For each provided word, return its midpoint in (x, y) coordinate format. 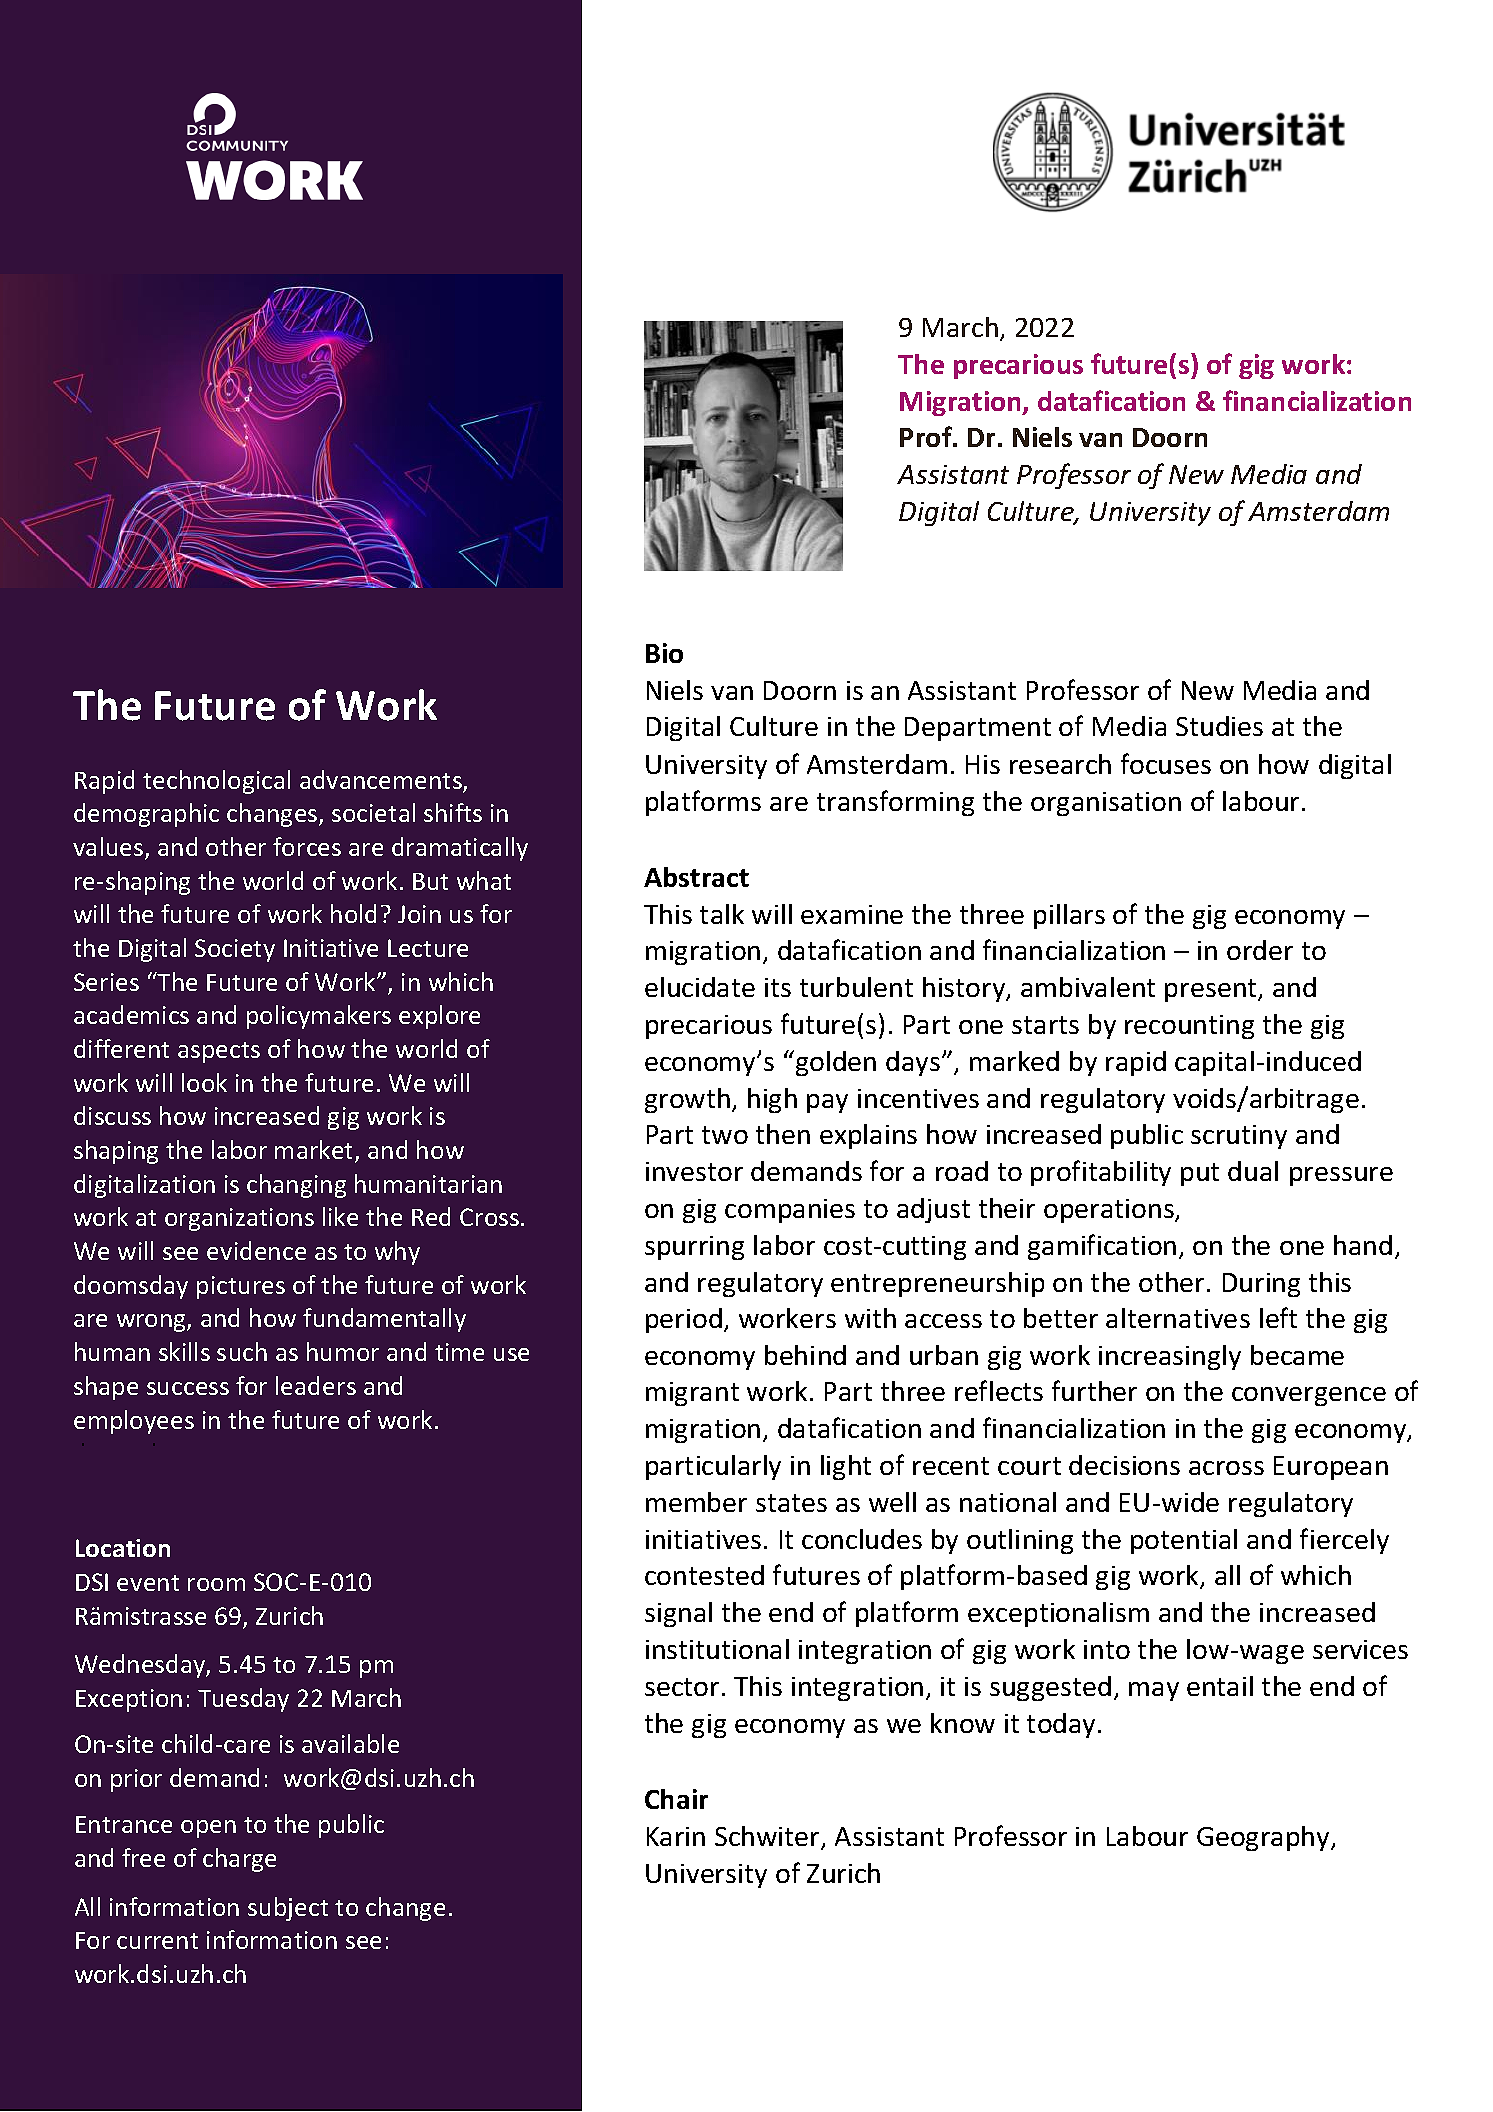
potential (1184, 1541)
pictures (241, 1287)
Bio (664, 653)
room (216, 1584)
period (684, 1320)
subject (288, 1909)
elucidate (700, 987)
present (1212, 990)
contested (704, 1575)
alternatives (1178, 1318)
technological (216, 782)
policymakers (319, 1017)
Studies (1219, 726)
